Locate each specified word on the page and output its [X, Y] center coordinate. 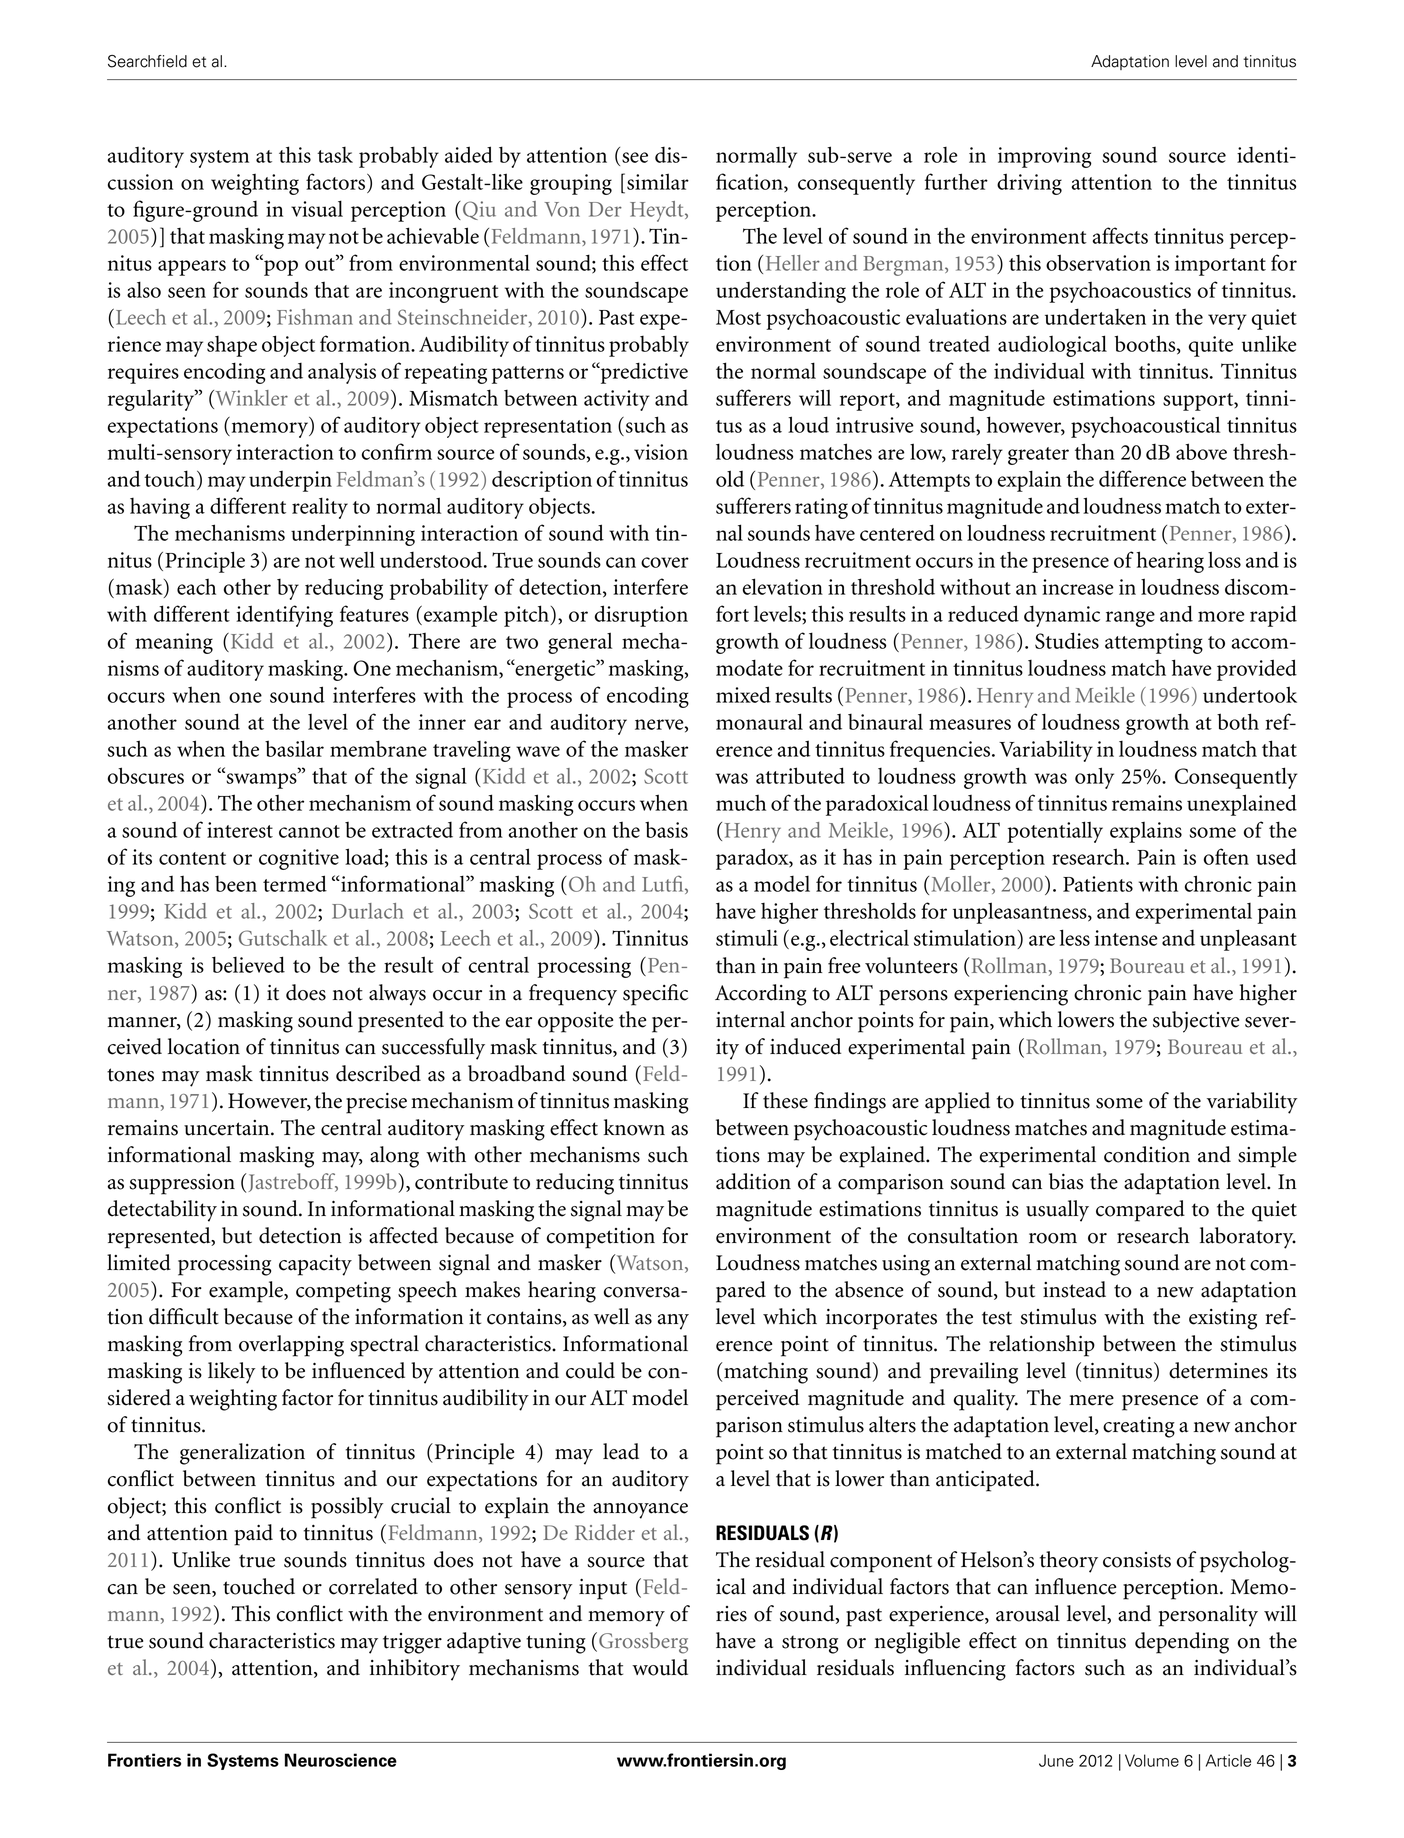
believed [248, 964]
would [660, 1667]
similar [658, 181]
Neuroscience [341, 1760]
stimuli [747, 937]
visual [317, 208]
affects [1120, 235]
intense [1126, 938]
